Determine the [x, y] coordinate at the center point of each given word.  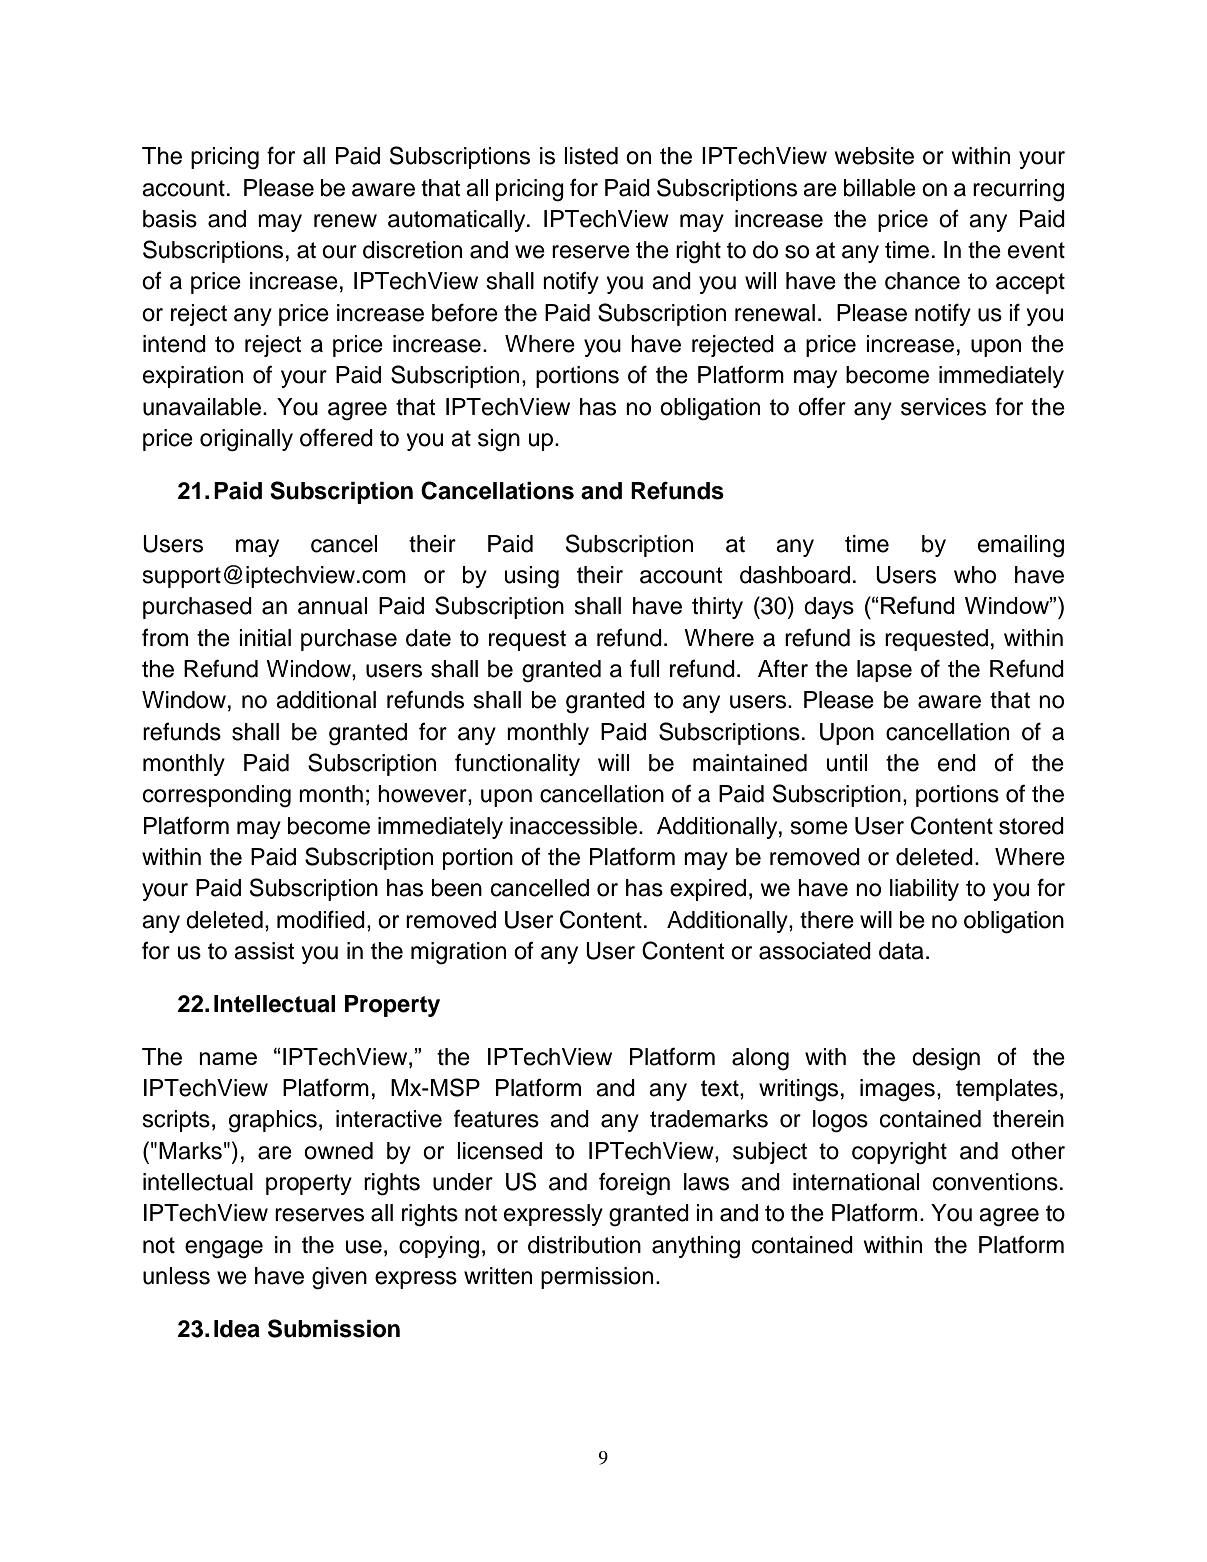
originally [246, 440]
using [532, 577]
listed [591, 156]
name [228, 1058]
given [339, 1278]
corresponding [217, 796]
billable [880, 188]
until [847, 763]
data [901, 951]
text [721, 1088]
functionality [517, 765]
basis [170, 219]
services [943, 407]
